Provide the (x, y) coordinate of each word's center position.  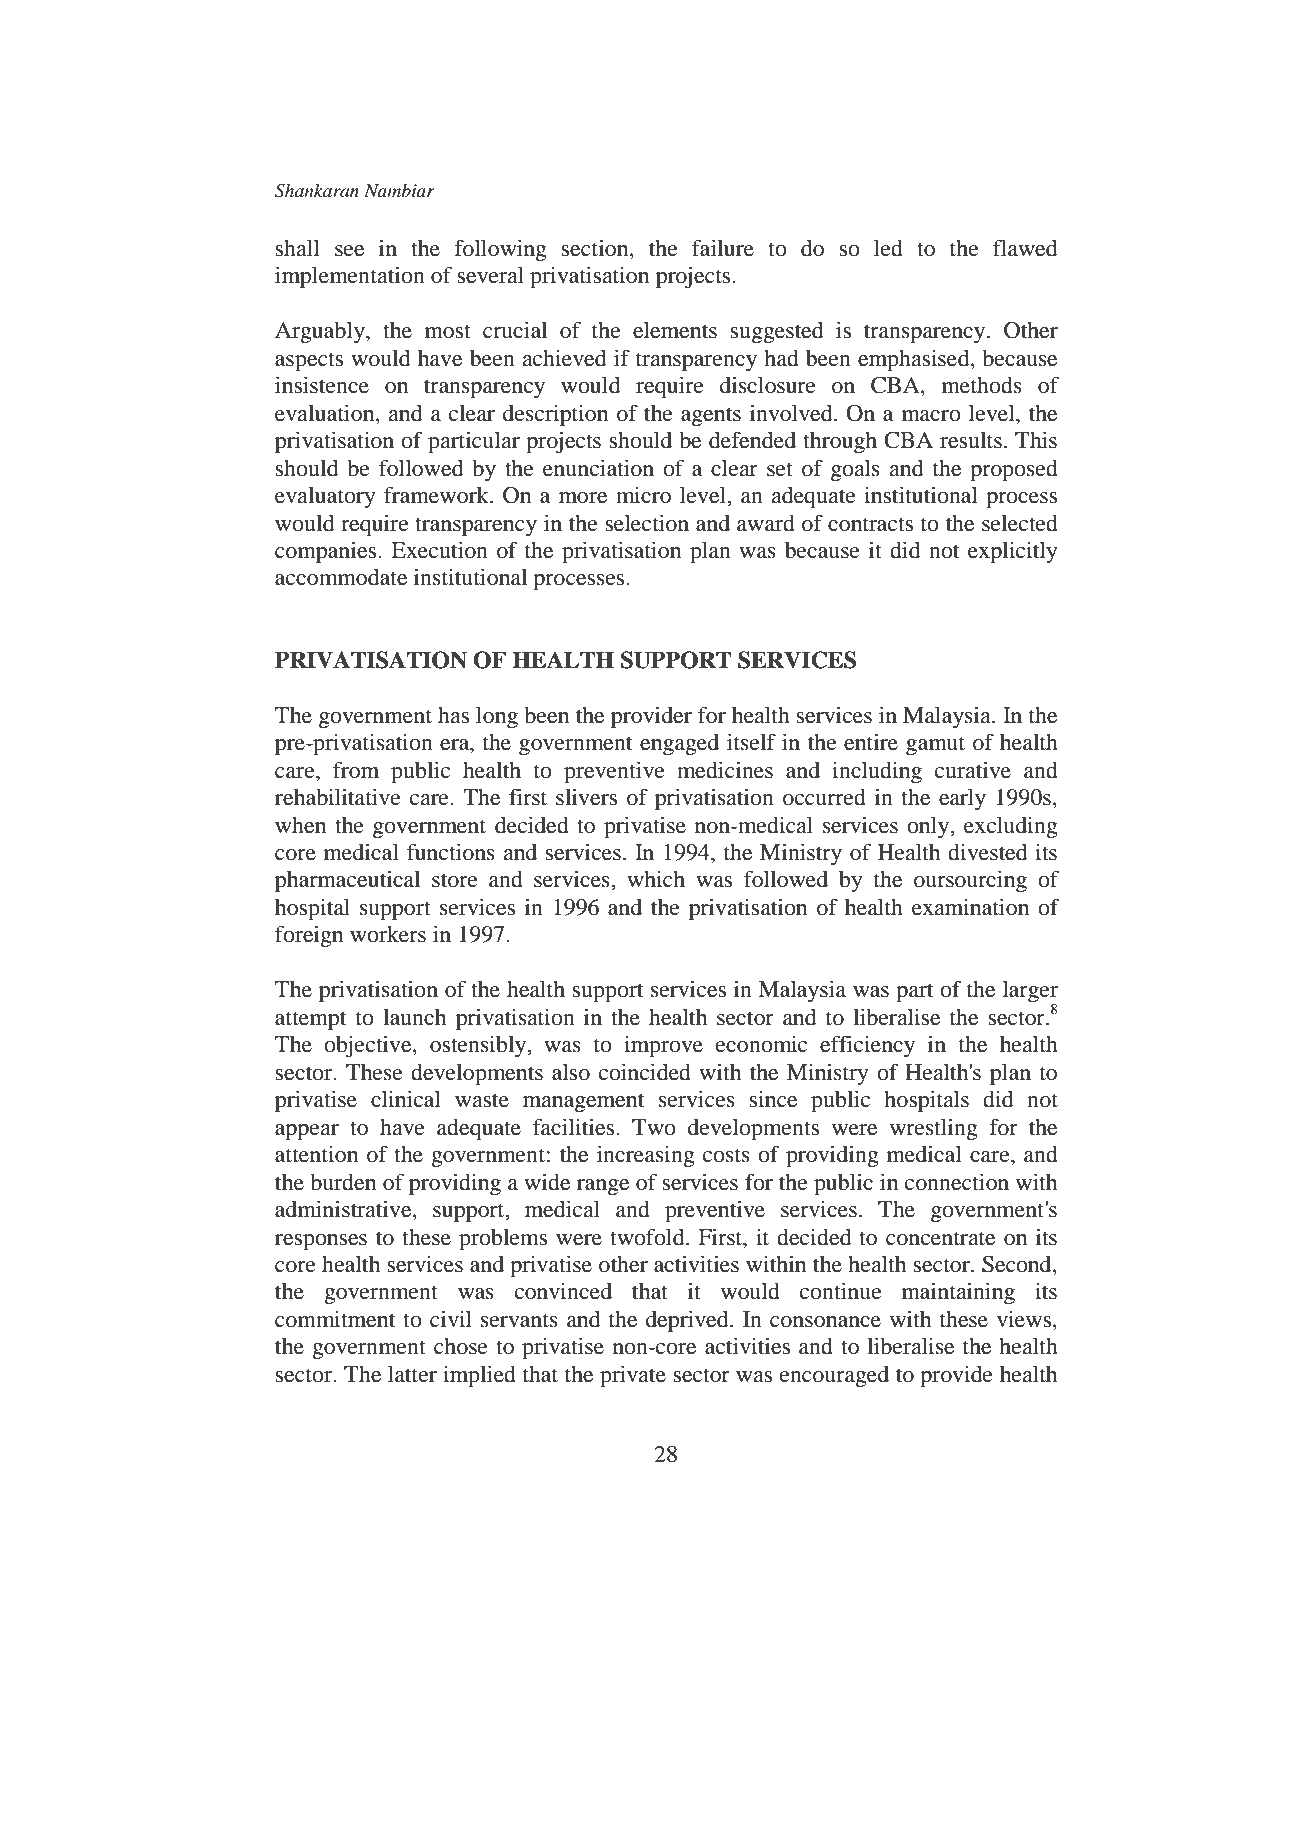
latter (412, 1374)
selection (647, 523)
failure (723, 248)
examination (970, 907)
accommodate (341, 577)
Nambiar (399, 190)
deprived (688, 1321)
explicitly (1013, 552)
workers (388, 934)
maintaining (958, 1293)
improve (663, 1046)
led (888, 248)
